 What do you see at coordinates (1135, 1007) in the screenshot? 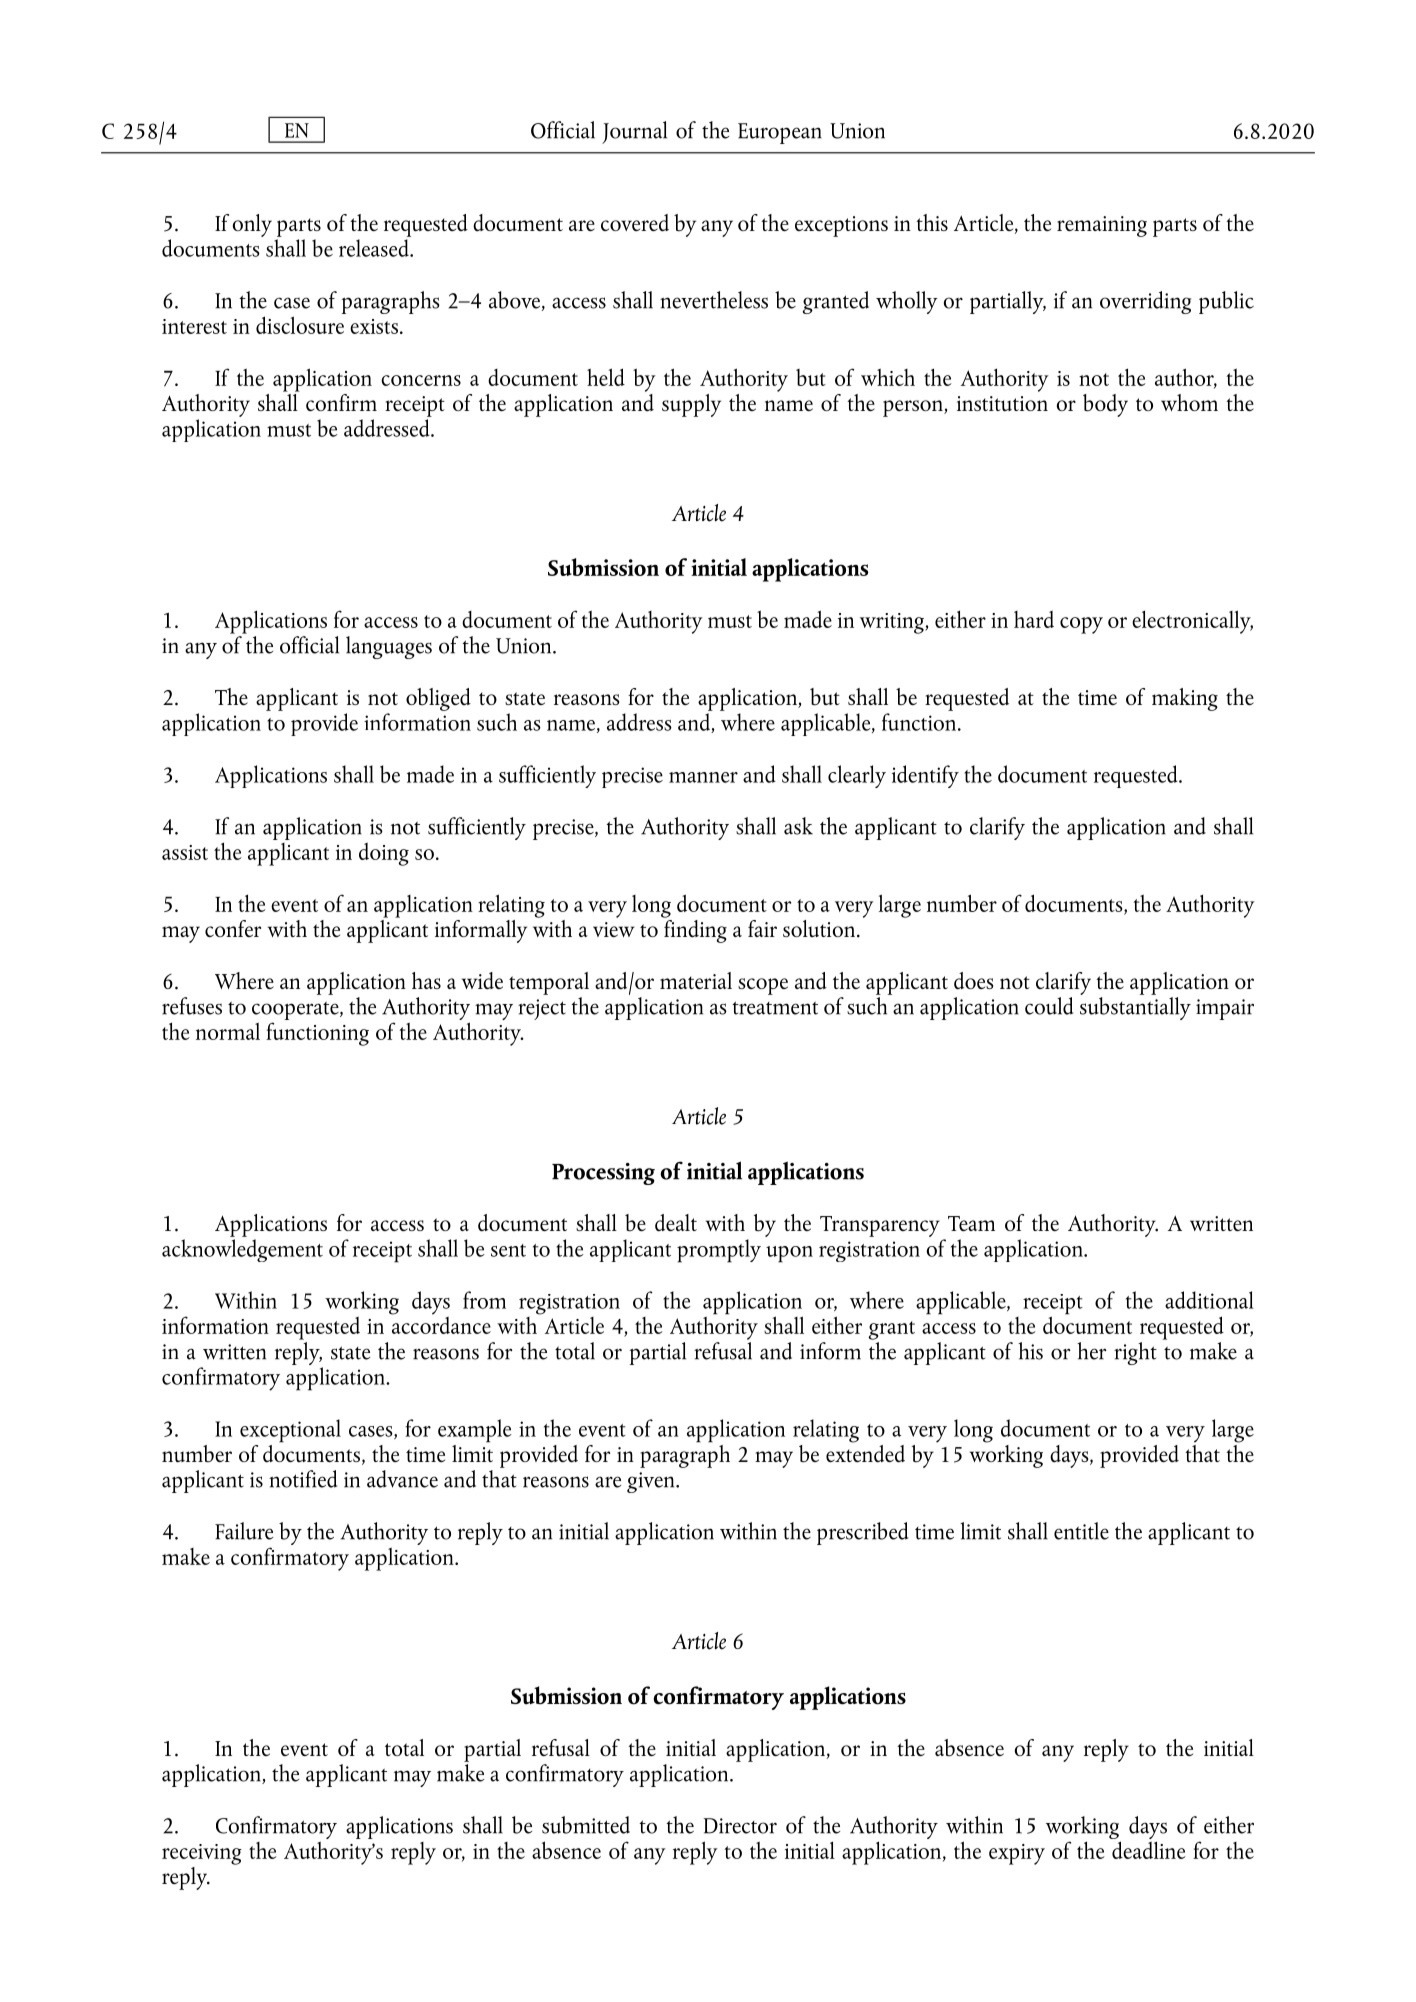
I see `substantially` at bounding box center [1135, 1007].
